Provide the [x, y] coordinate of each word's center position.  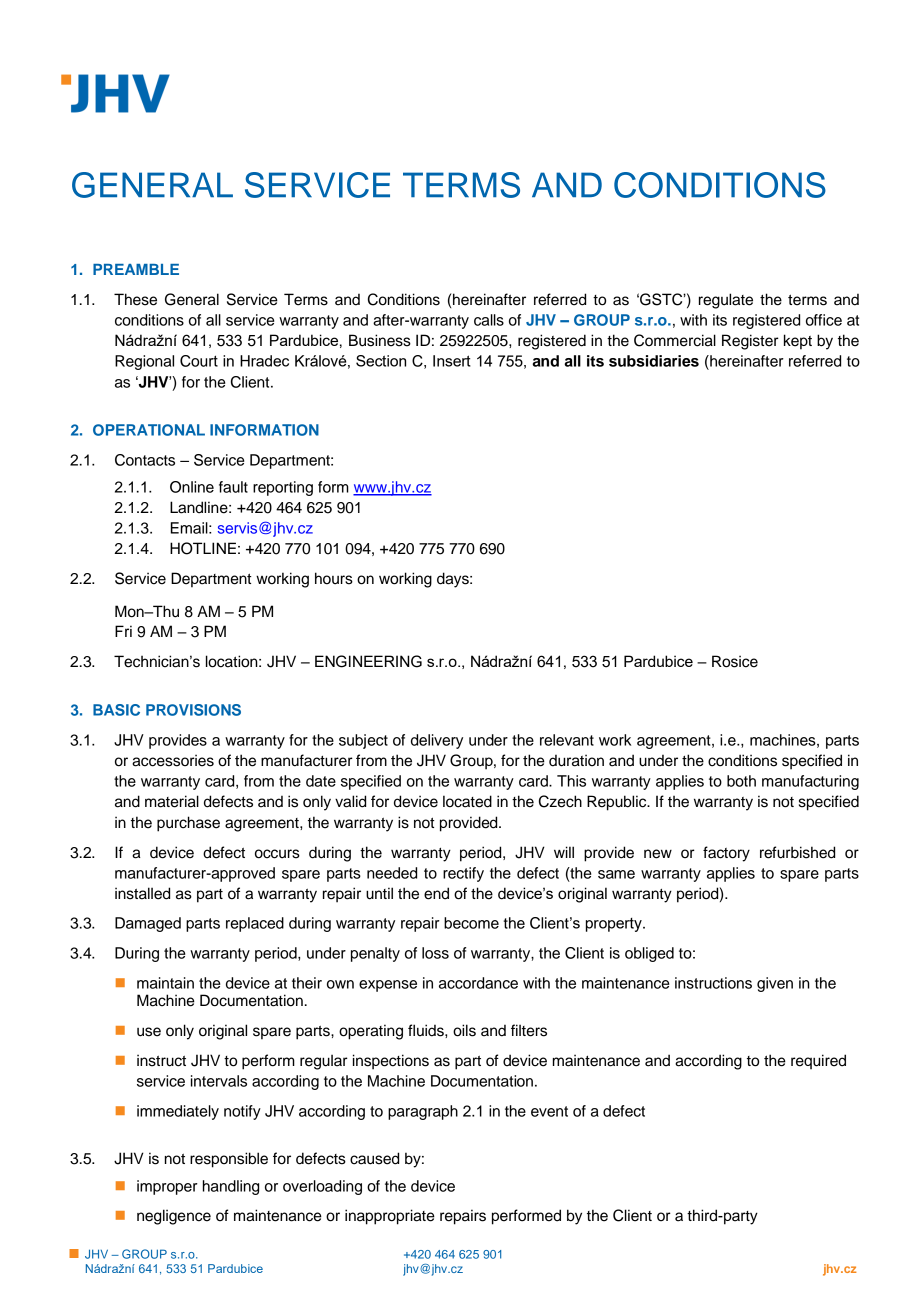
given [775, 984]
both [741, 781]
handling [231, 1187]
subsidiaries [654, 361]
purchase [188, 824]
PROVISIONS [193, 710]
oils [464, 1030]
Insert [452, 361]
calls [489, 320]
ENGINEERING [368, 661]
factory [726, 854]
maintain [165, 983]
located [467, 801]
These [135, 299]
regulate [726, 301]
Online [192, 487]
